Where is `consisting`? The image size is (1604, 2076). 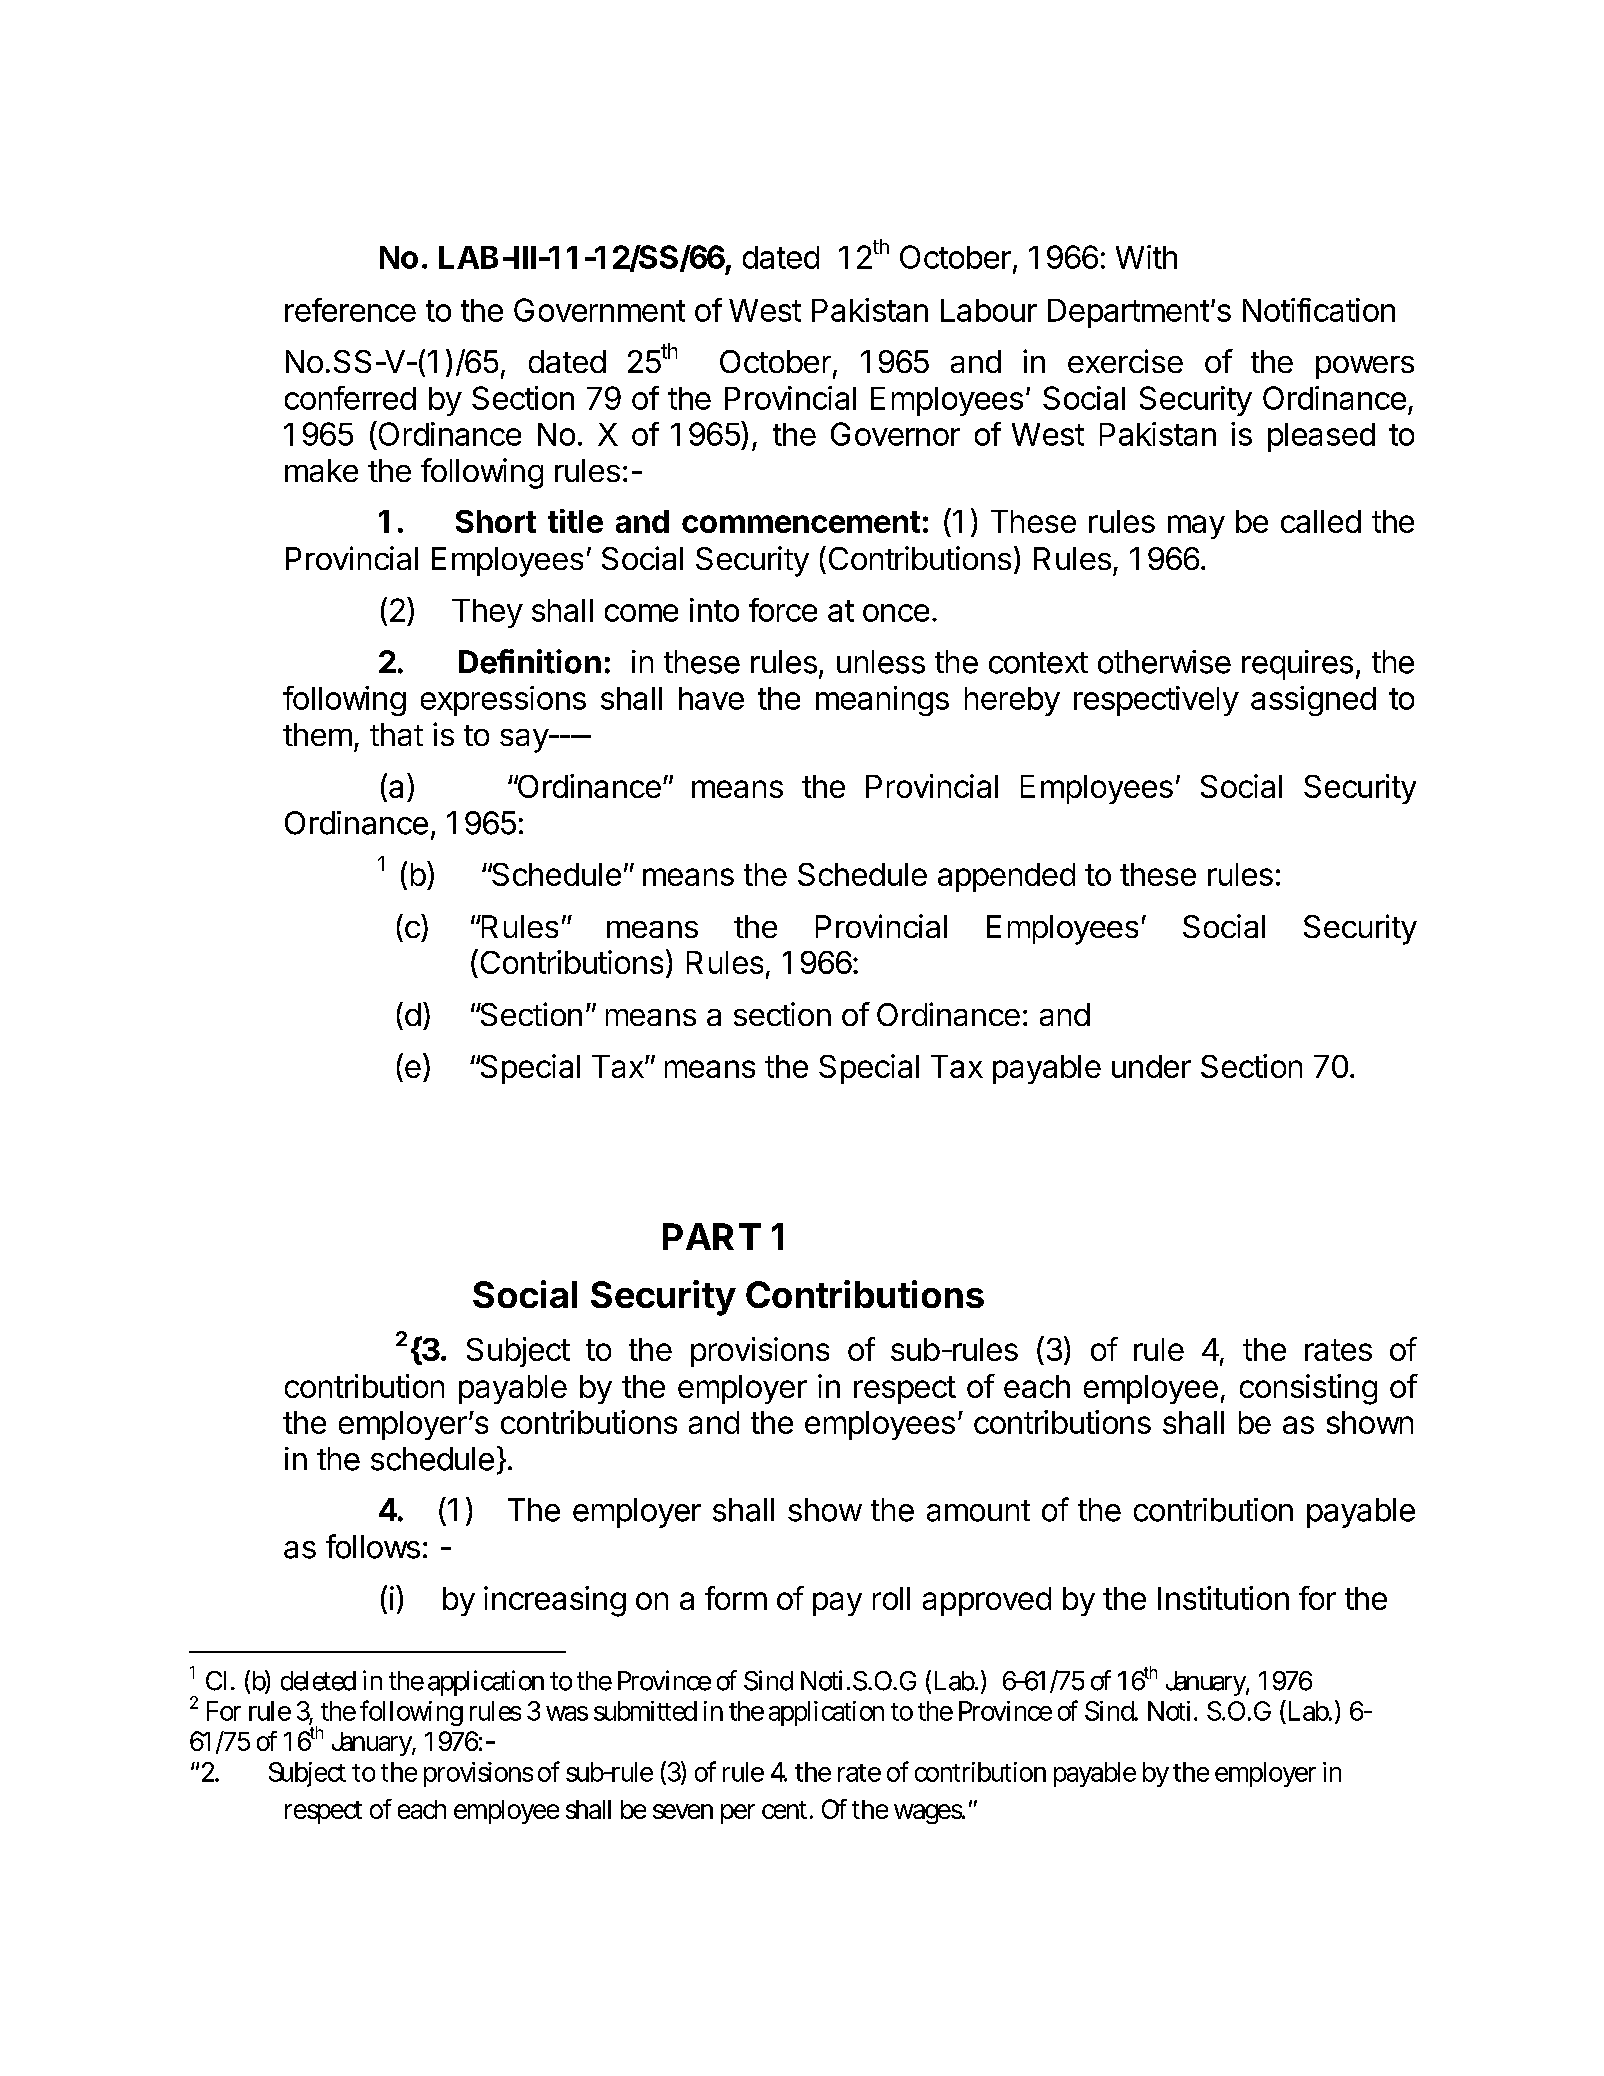 consisting is located at coordinates (1308, 1389).
